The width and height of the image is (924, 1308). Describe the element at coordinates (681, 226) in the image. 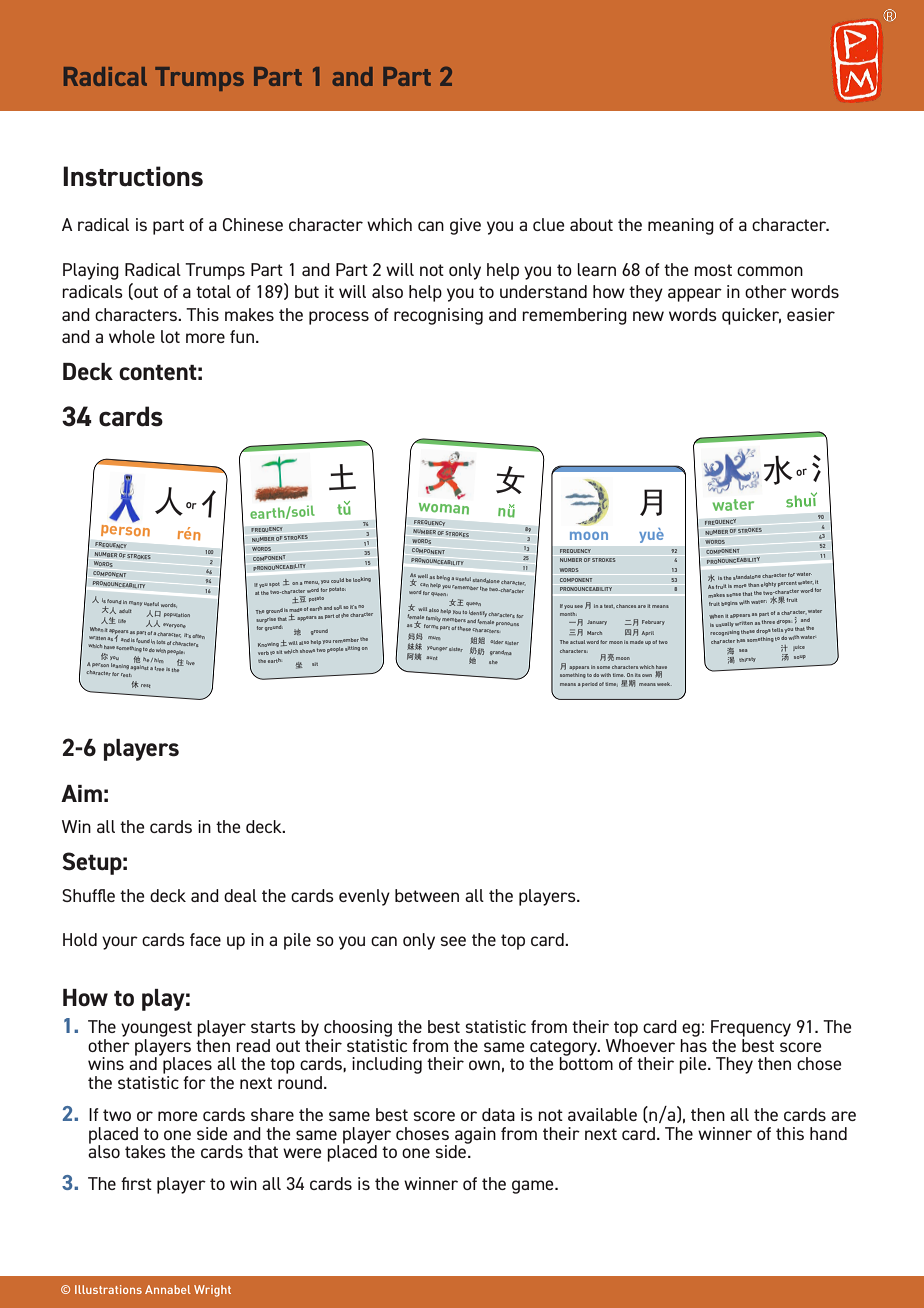

I see `meaning` at that location.
